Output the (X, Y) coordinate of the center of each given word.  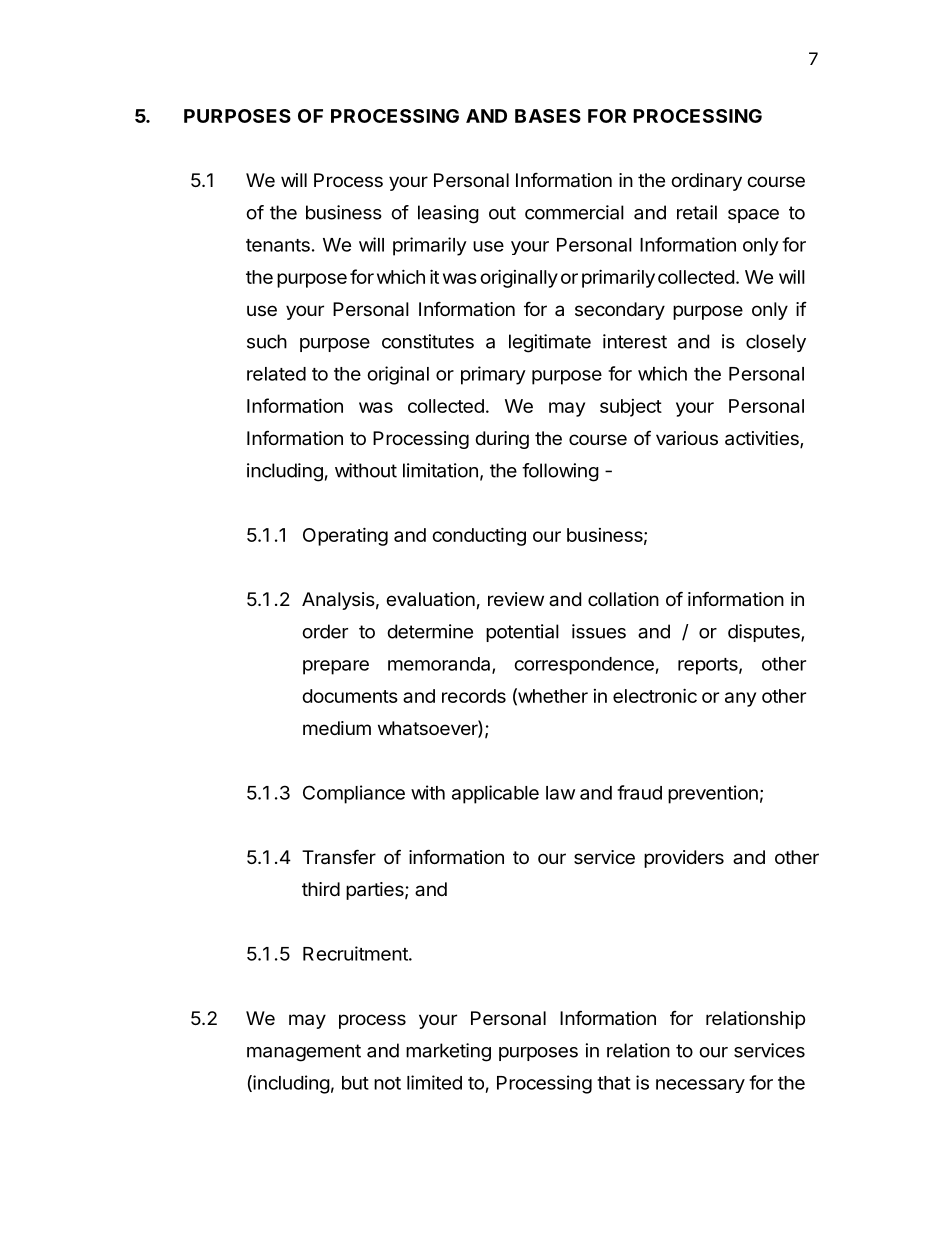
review (516, 599)
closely (776, 343)
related (276, 374)
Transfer (339, 857)
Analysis (338, 601)
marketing (448, 1052)
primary (493, 375)
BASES (548, 116)
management (304, 1053)
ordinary (706, 182)
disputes (765, 633)
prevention (713, 794)
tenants (278, 245)
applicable (495, 794)
